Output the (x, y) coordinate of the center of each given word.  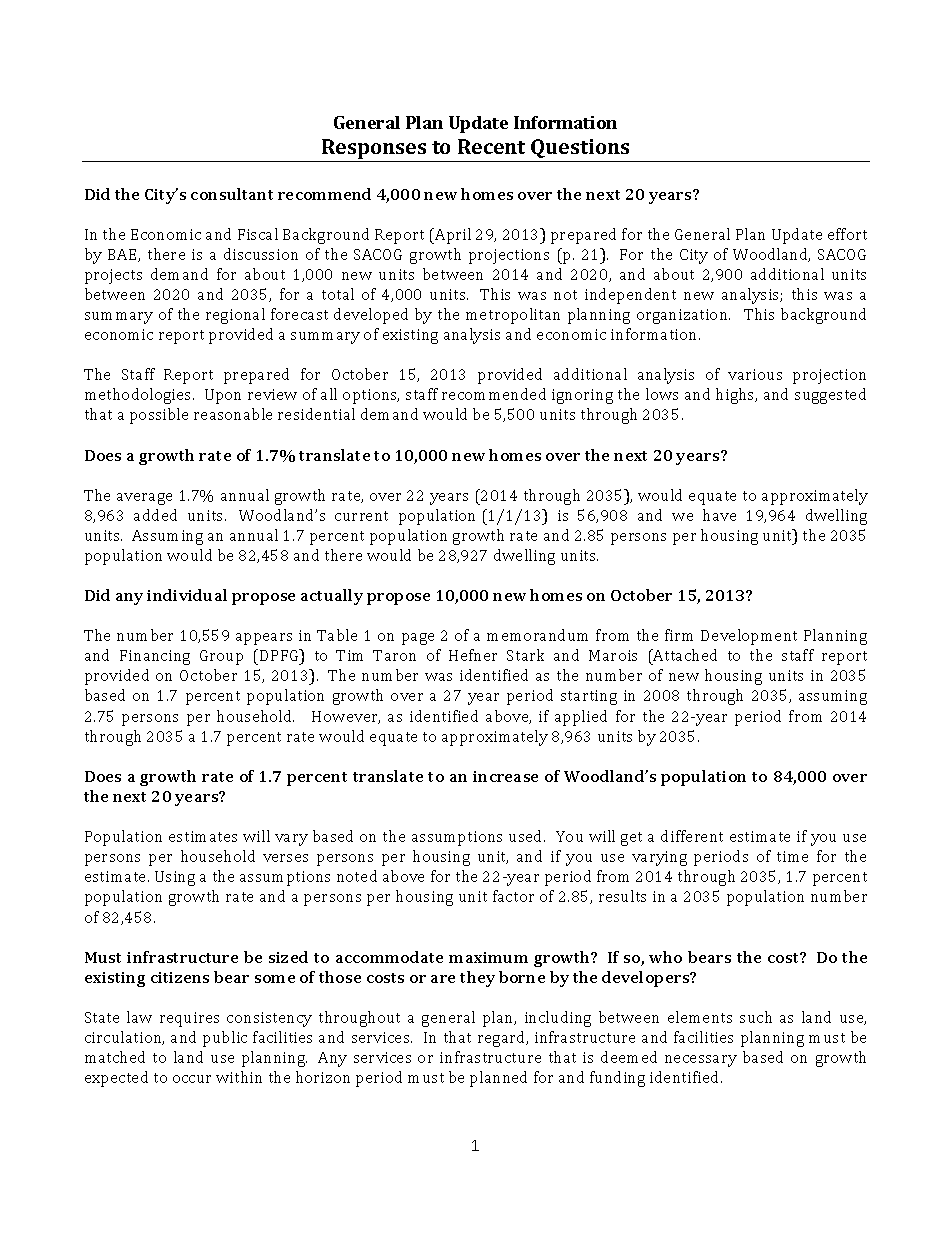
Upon (223, 396)
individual (187, 595)
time (792, 856)
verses (285, 858)
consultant (232, 194)
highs (736, 396)
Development (749, 637)
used (527, 836)
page (418, 639)
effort (847, 234)
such (756, 1017)
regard (503, 1039)
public (225, 1039)
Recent (491, 146)
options (371, 396)
